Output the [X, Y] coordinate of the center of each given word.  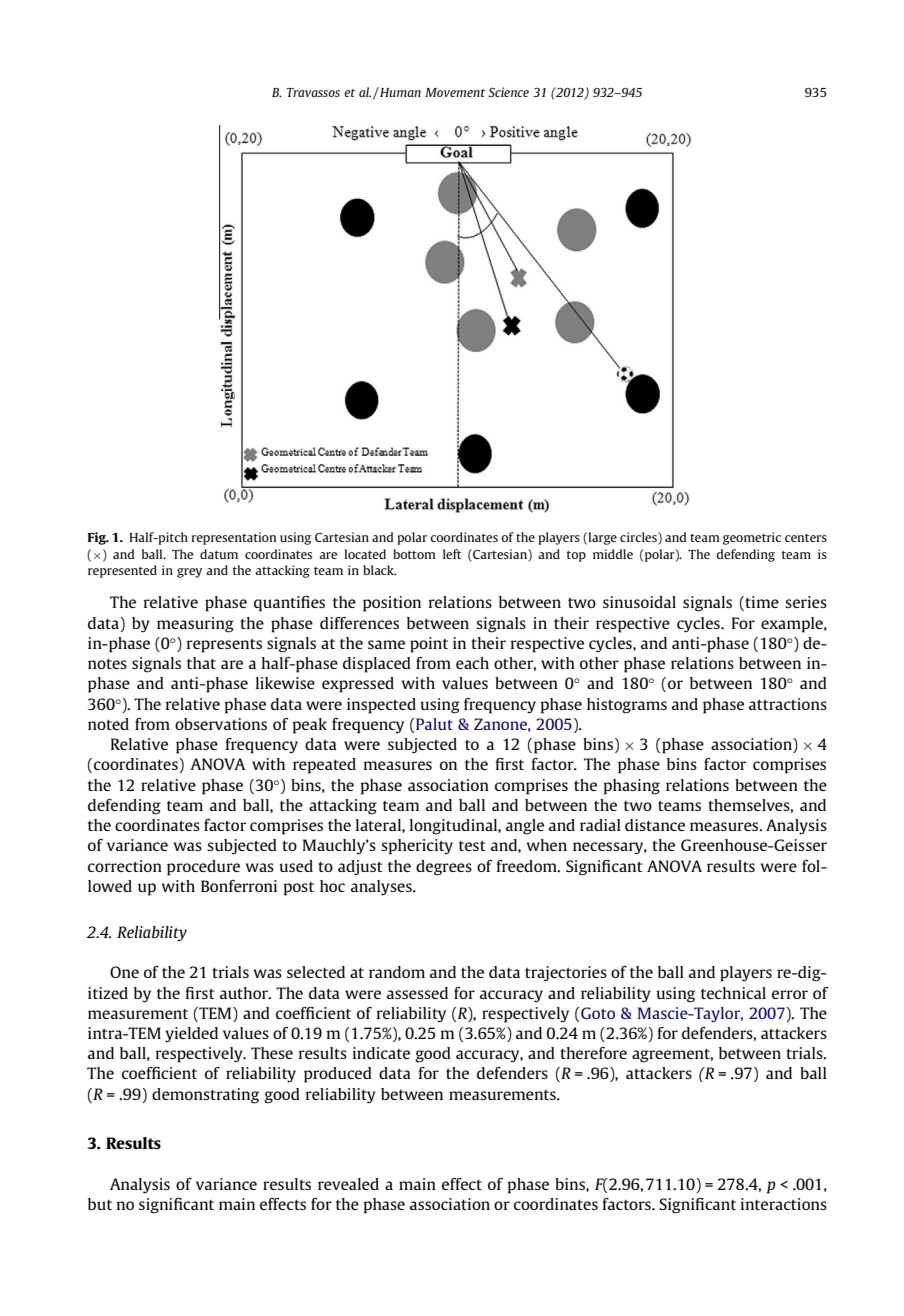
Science [508, 92]
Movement [455, 92]
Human [399, 92]
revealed [348, 1184]
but [100, 1204]
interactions [784, 1204]
